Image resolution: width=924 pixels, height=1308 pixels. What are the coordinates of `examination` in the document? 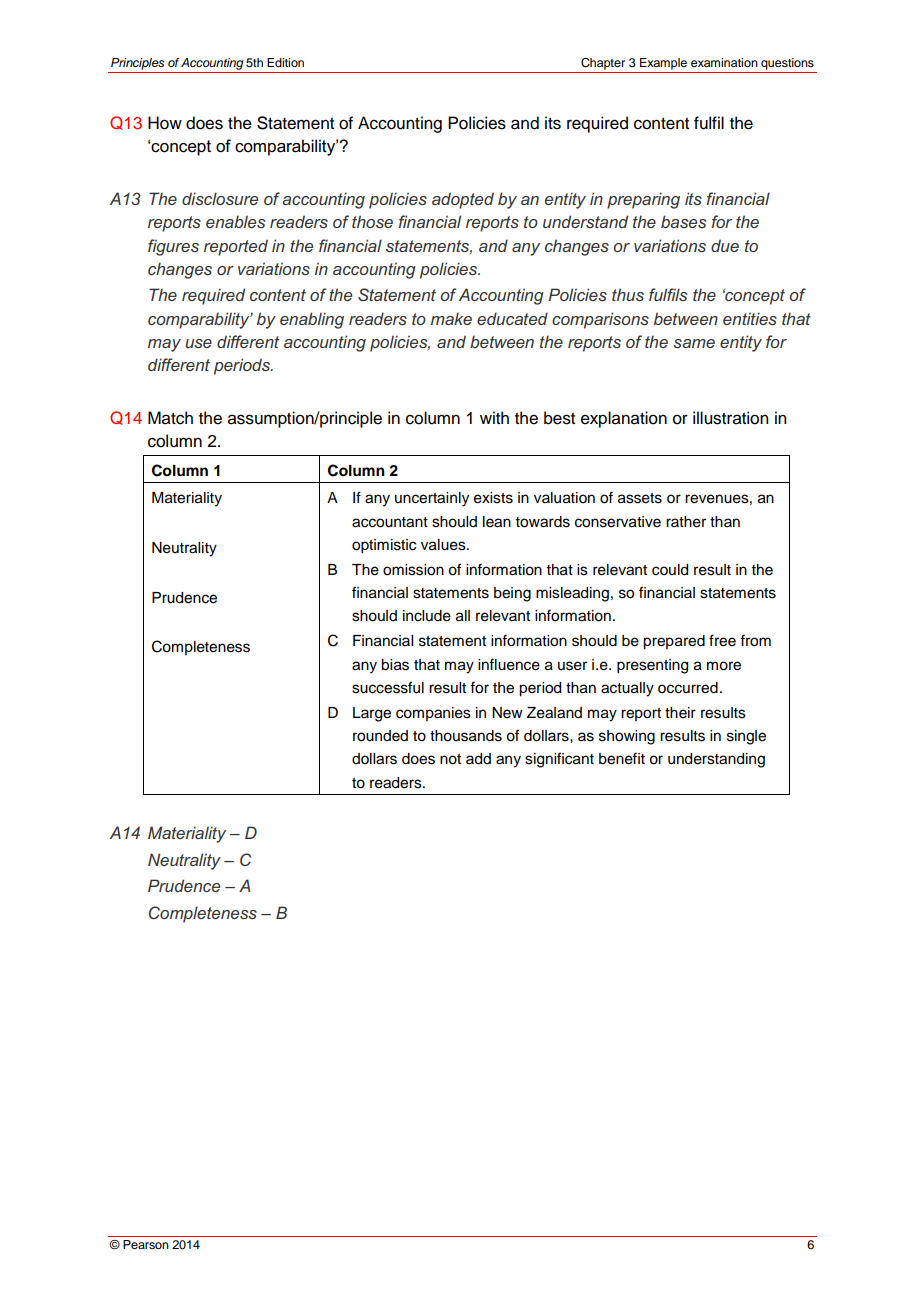 It's located at (724, 62).
